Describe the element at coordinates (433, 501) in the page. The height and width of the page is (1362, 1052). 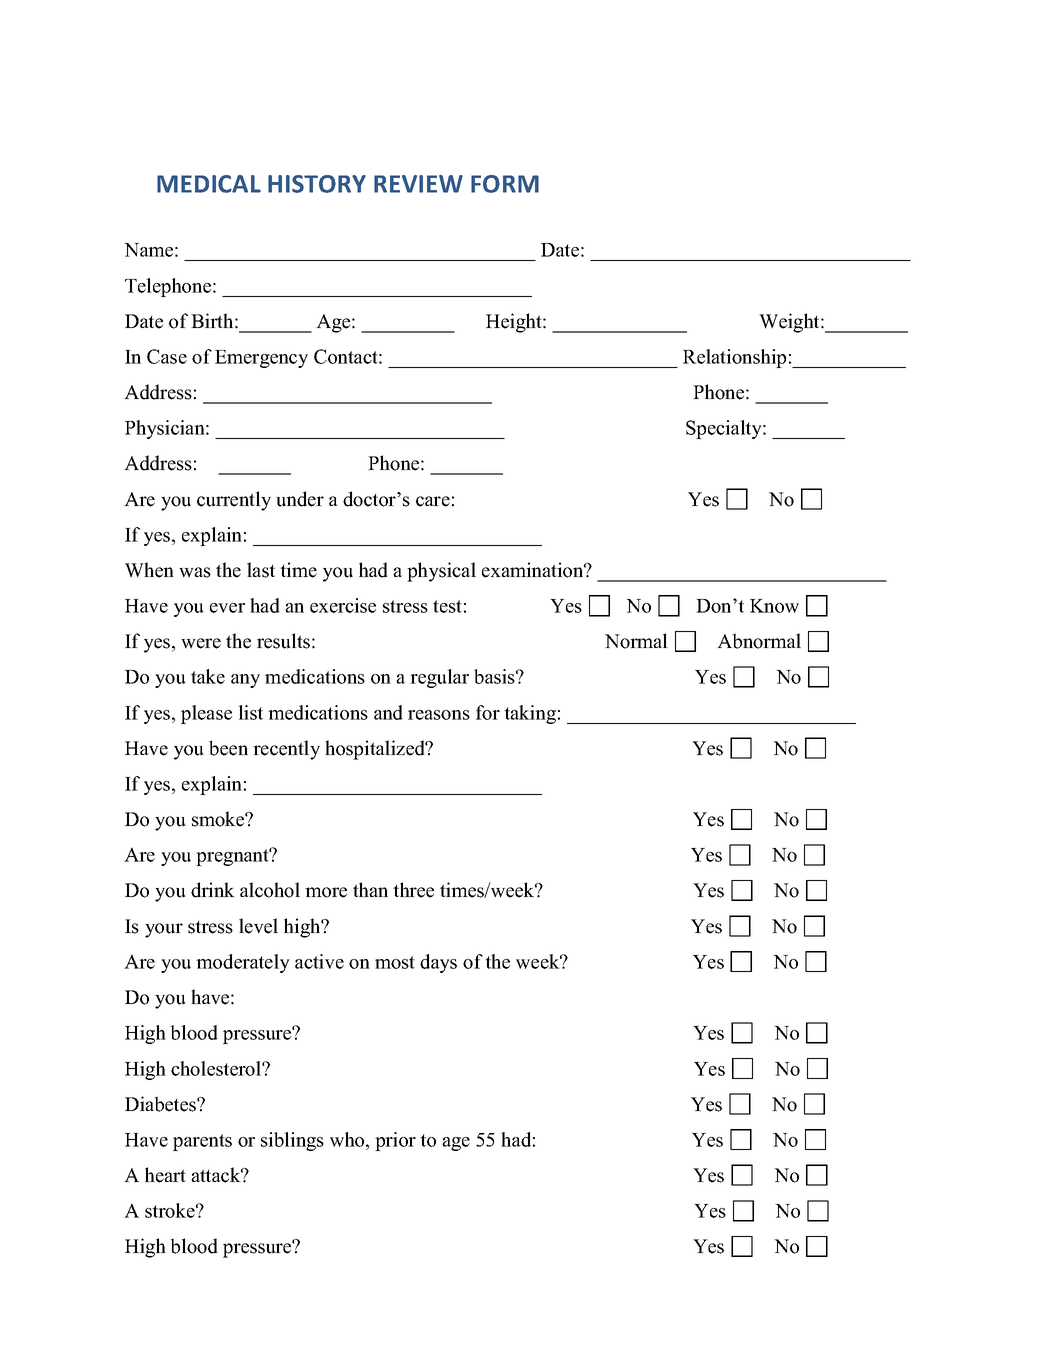
I see `care` at that location.
